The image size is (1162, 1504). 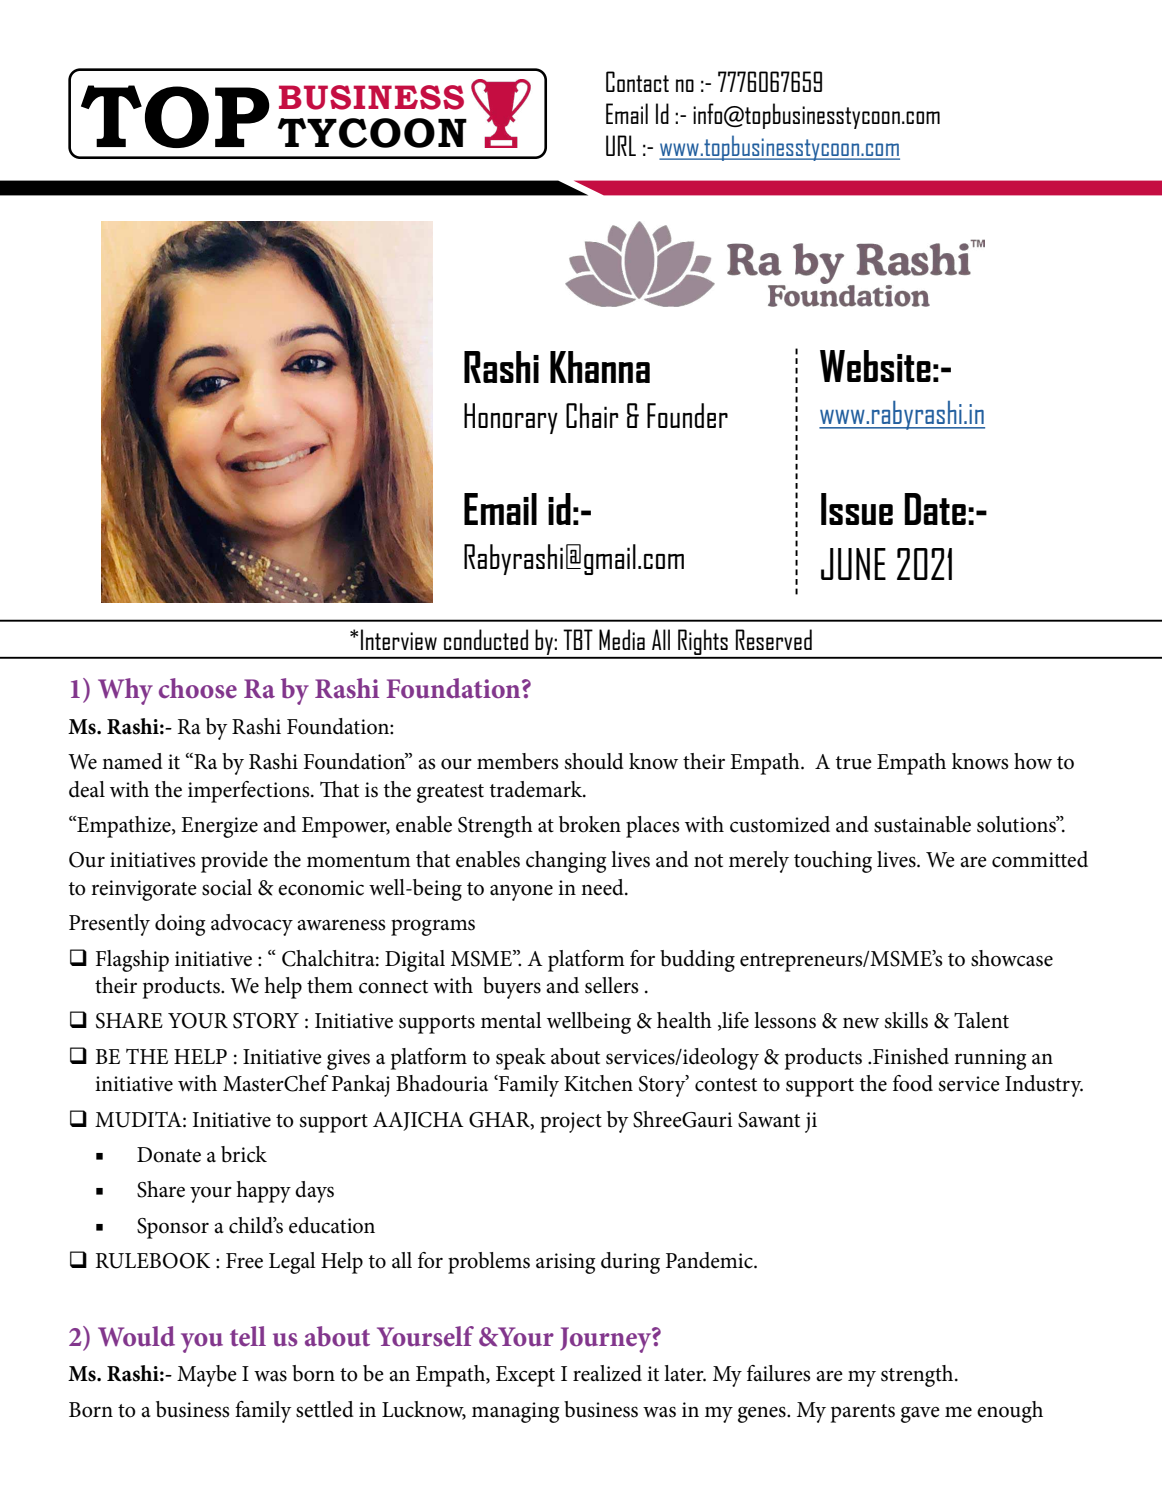 What do you see at coordinates (857, 509) in the document?
I see `Issue` at bounding box center [857, 509].
